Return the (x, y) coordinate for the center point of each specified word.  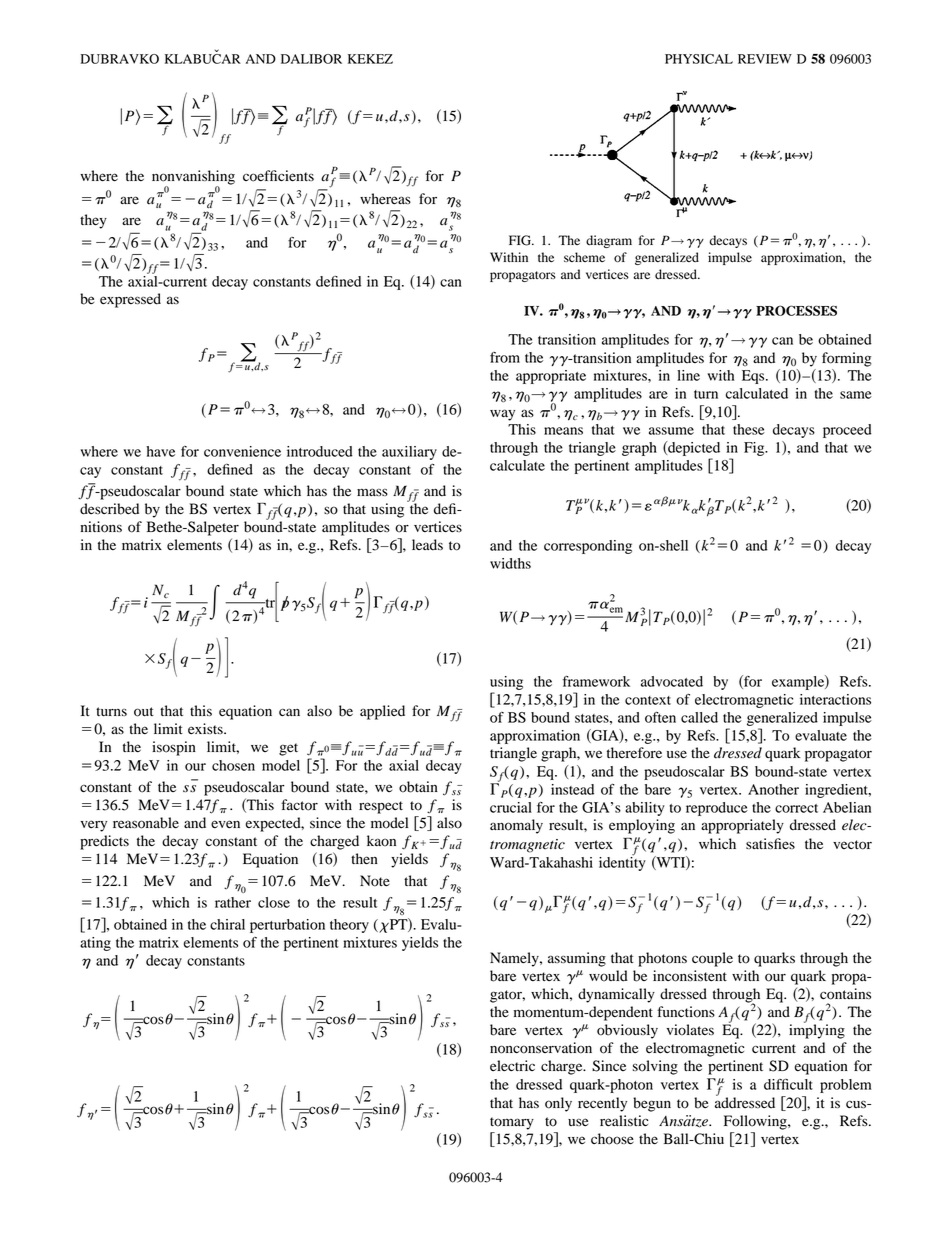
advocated (672, 681)
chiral (227, 924)
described (109, 509)
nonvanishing (193, 178)
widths (510, 563)
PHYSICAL (699, 59)
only (558, 1104)
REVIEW (765, 59)
